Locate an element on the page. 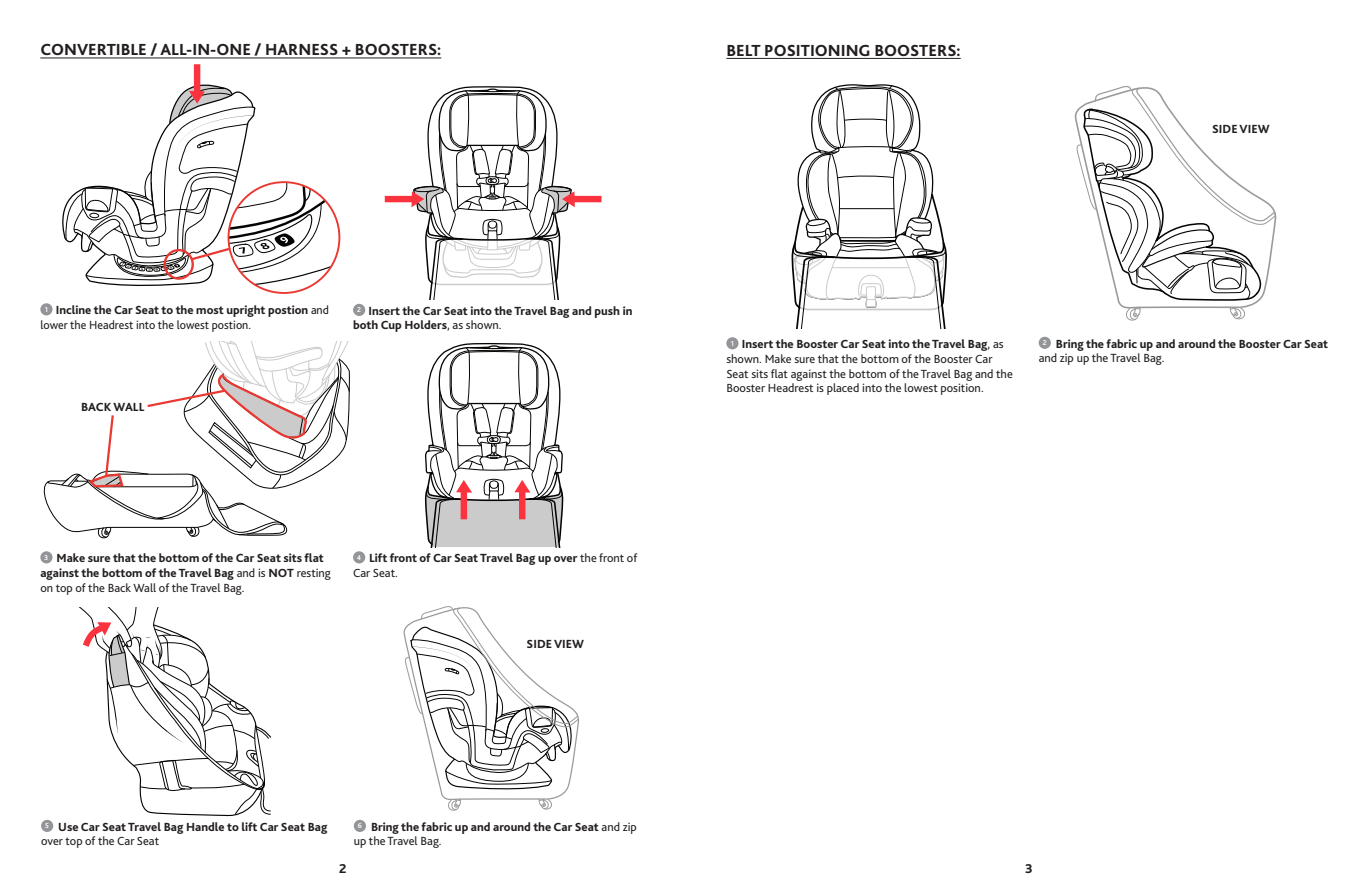 Image resolution: width=1372 pixels, height=887 pixels. push is located at coordinates (607, 312).
